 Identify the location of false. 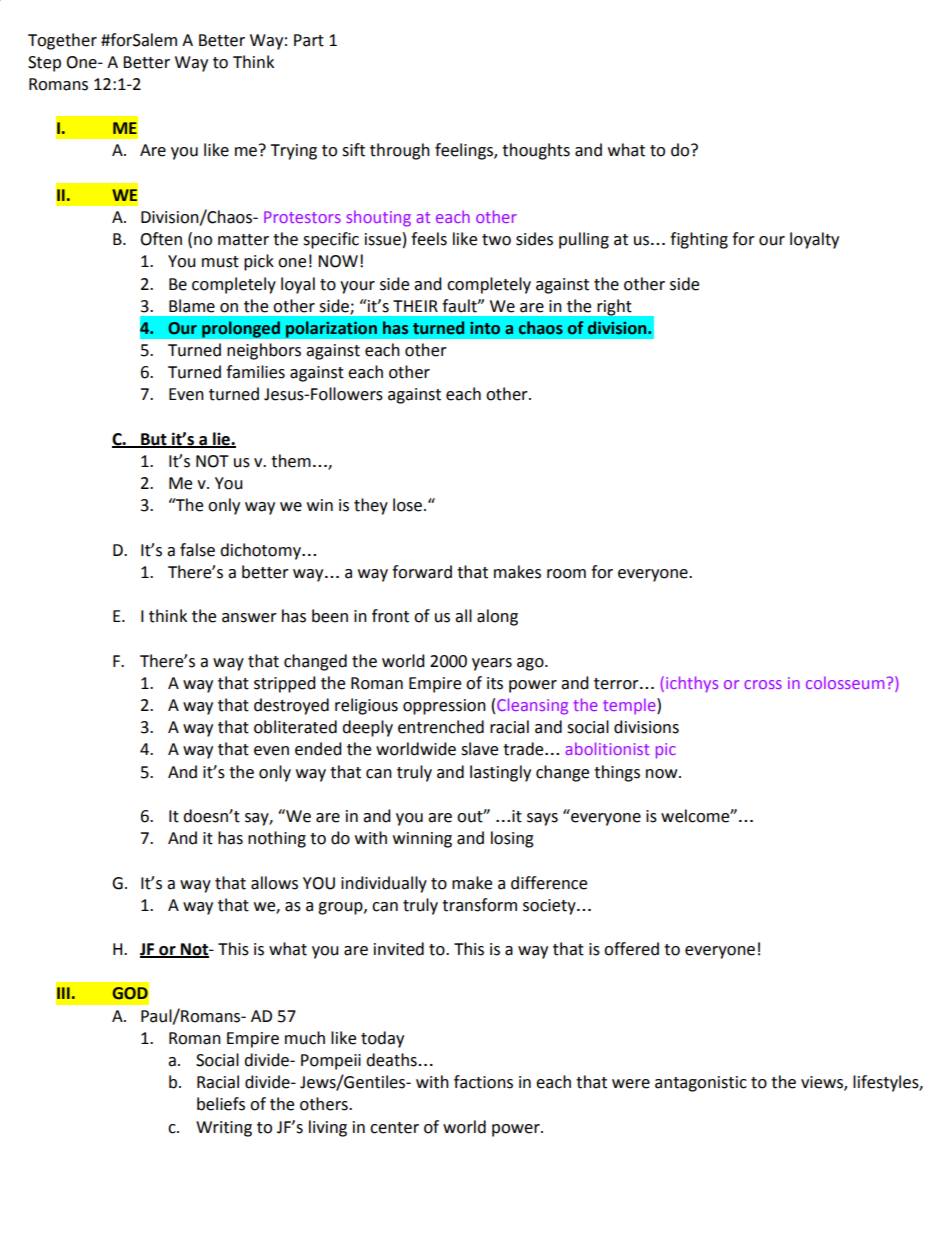
(197, 550).
